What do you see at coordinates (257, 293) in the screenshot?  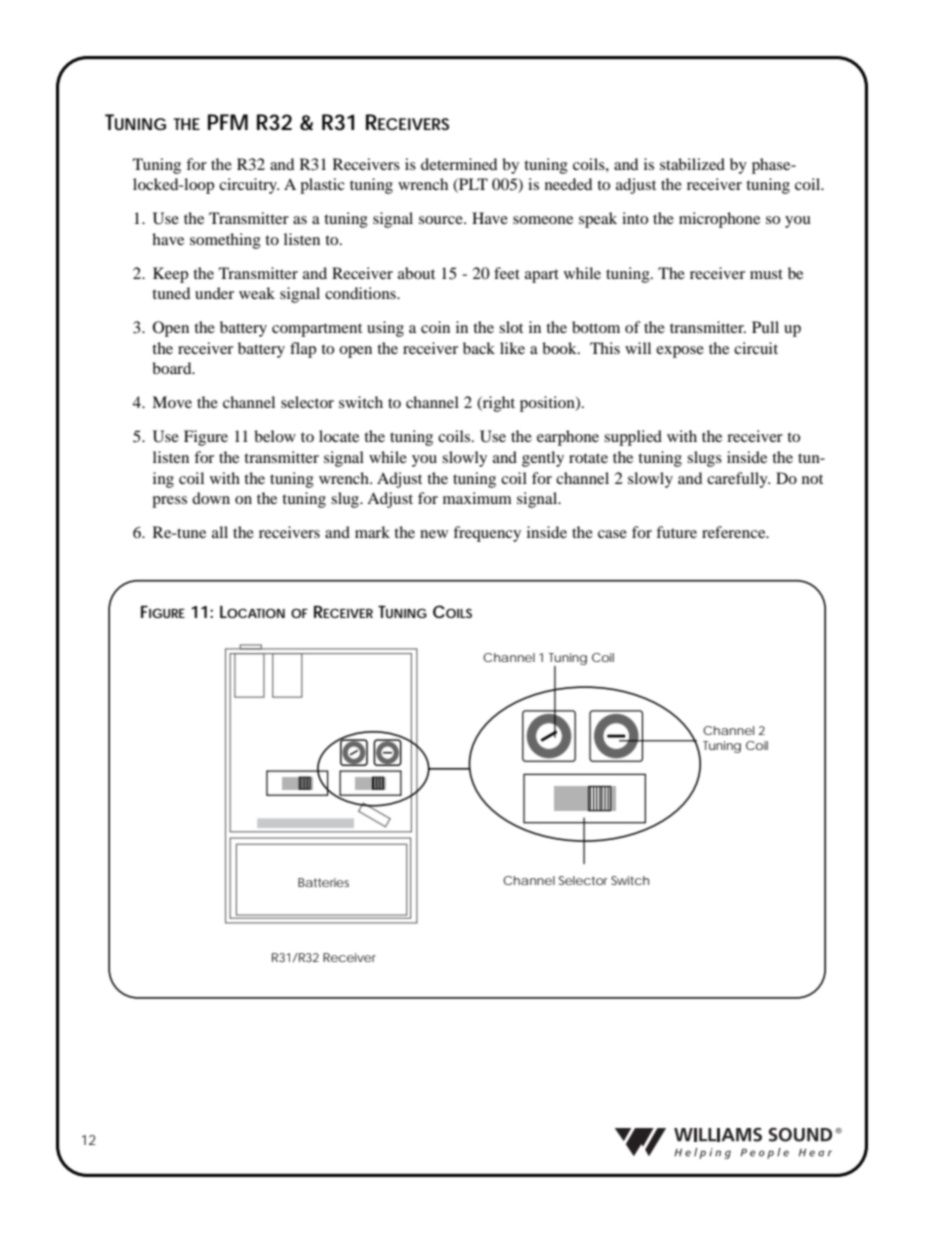 I see `weak` at bounding box center [257, 293].
